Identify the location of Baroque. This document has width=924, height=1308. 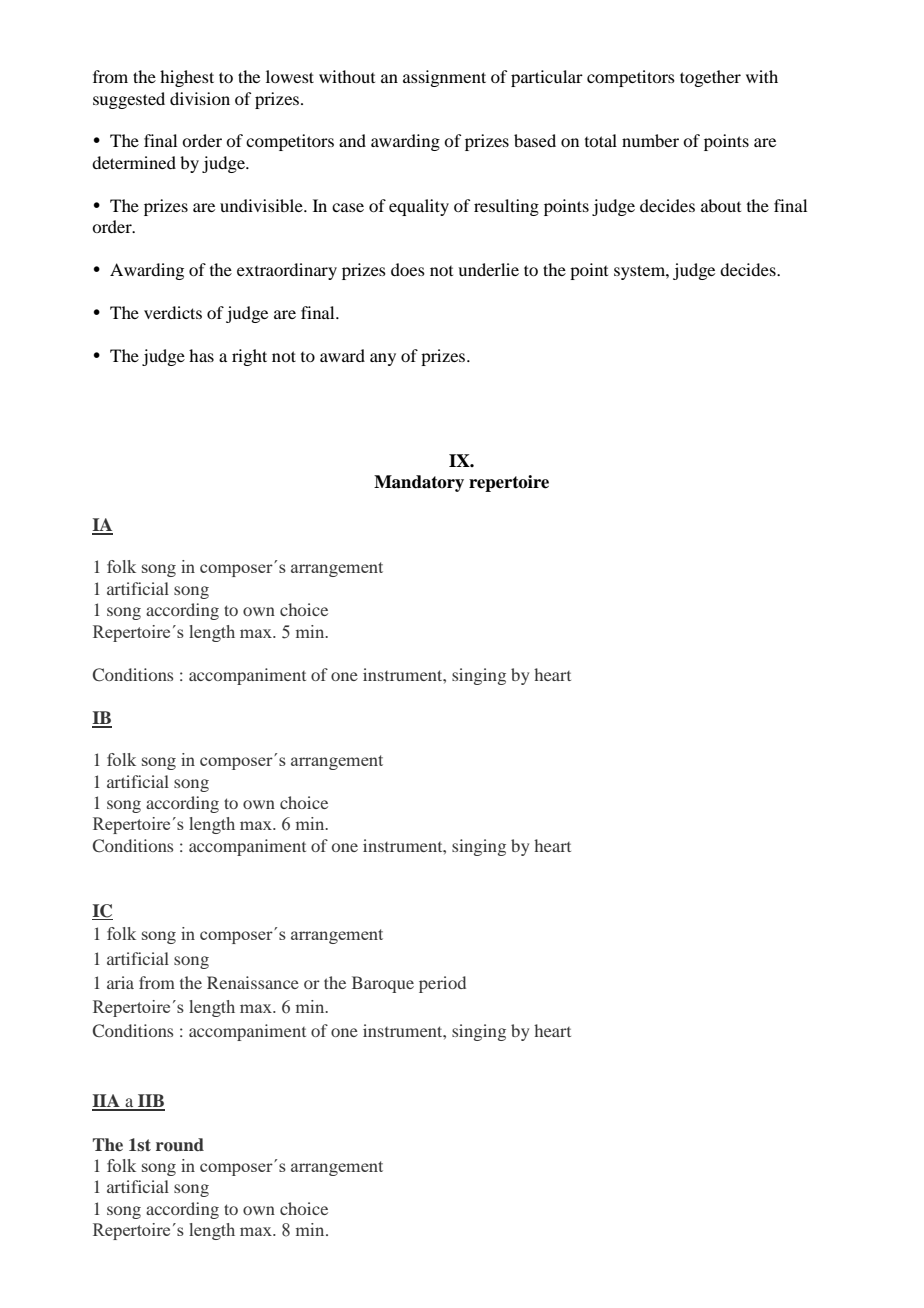
(383, 984).
